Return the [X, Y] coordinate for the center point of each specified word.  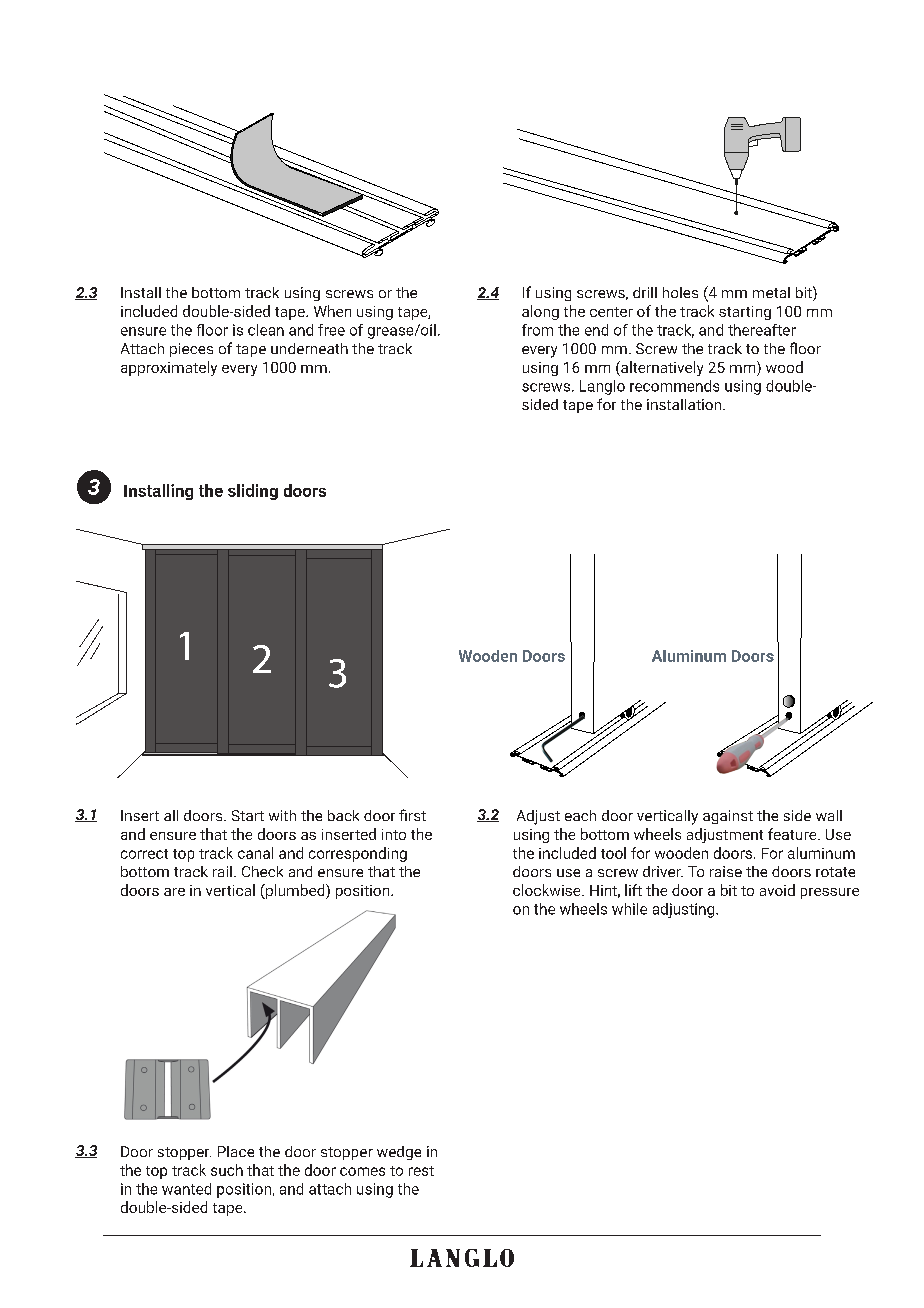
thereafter [762, 330]
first [412, 815]
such [227, 1170]
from [537, 330]
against [728, 817]
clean [266, 330]
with [282, 815]
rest [421, 1171]
